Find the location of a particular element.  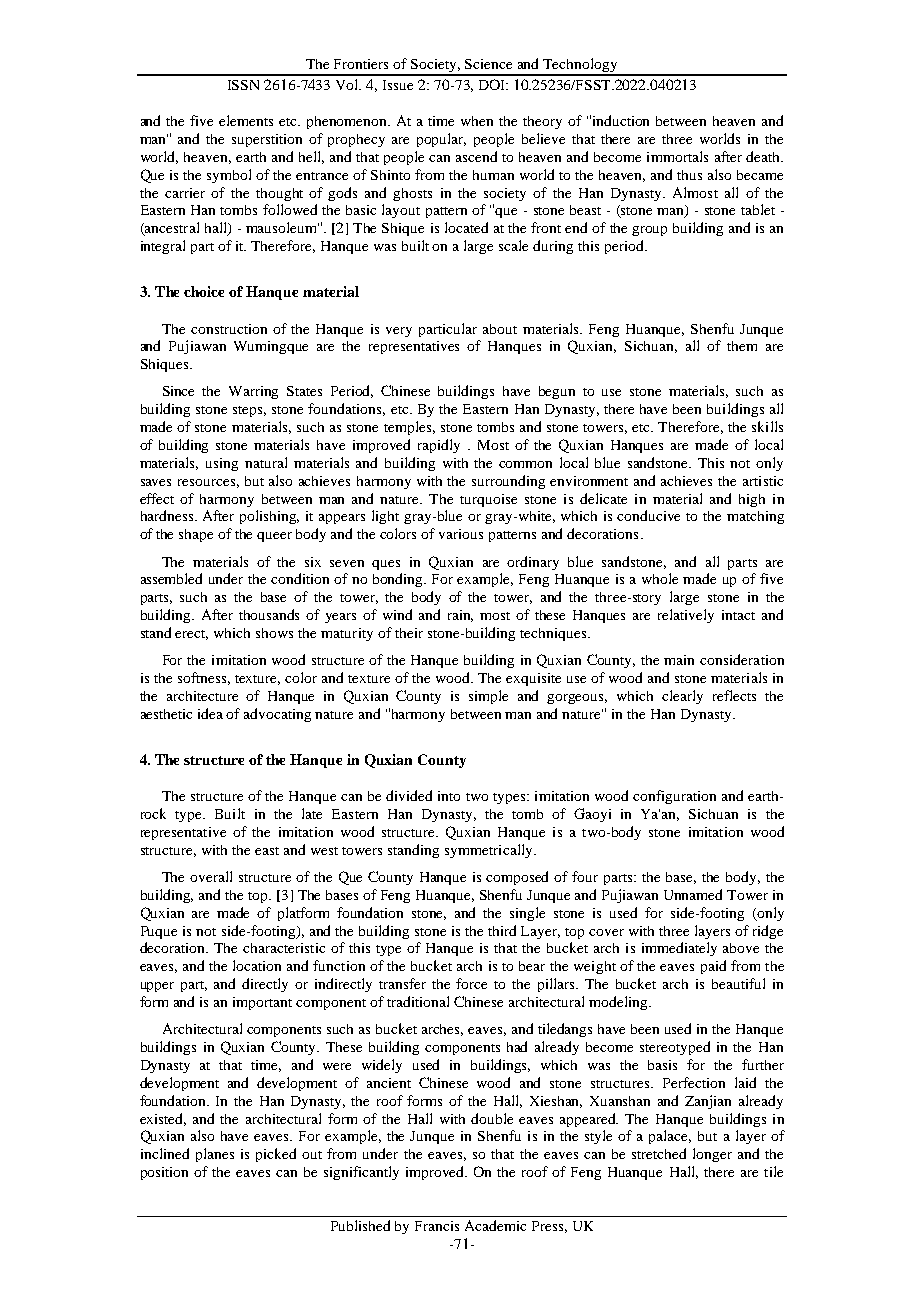

ISSN is located at coordinates (243, 85).
